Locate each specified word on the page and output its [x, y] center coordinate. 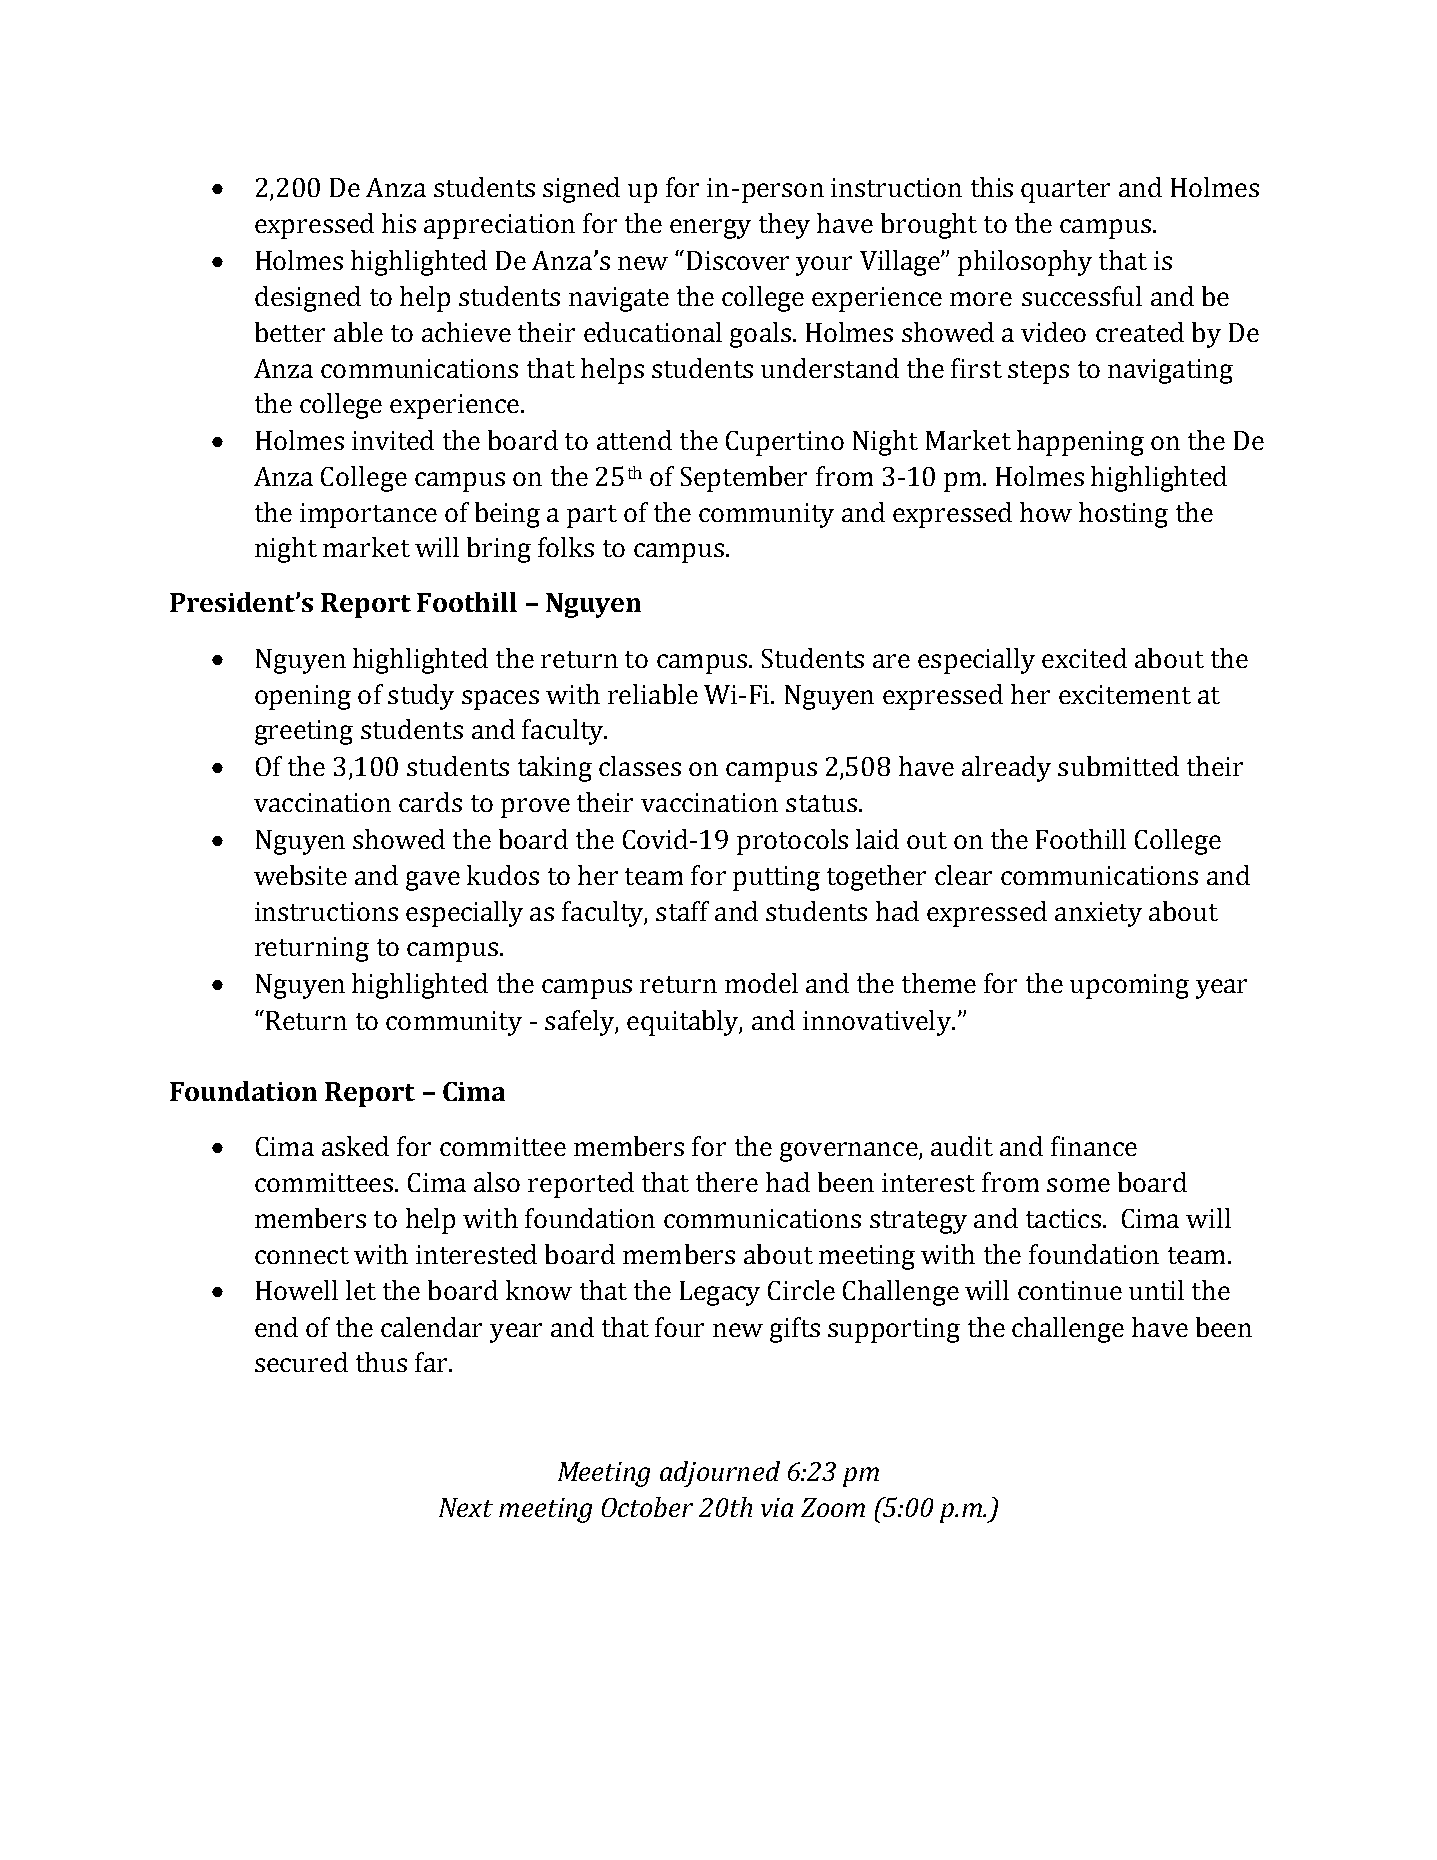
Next [466, 1507]
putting [776, 878]
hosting [1123, 515]
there [727, 1182]
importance [368, 515]
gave [433, 881]
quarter [1065, 191]
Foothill [1081, 839]
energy [710, 229]
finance [1094, 1146]
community [766, 515]
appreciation [499, 226]
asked [355, 1146]
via [777, 1507]
